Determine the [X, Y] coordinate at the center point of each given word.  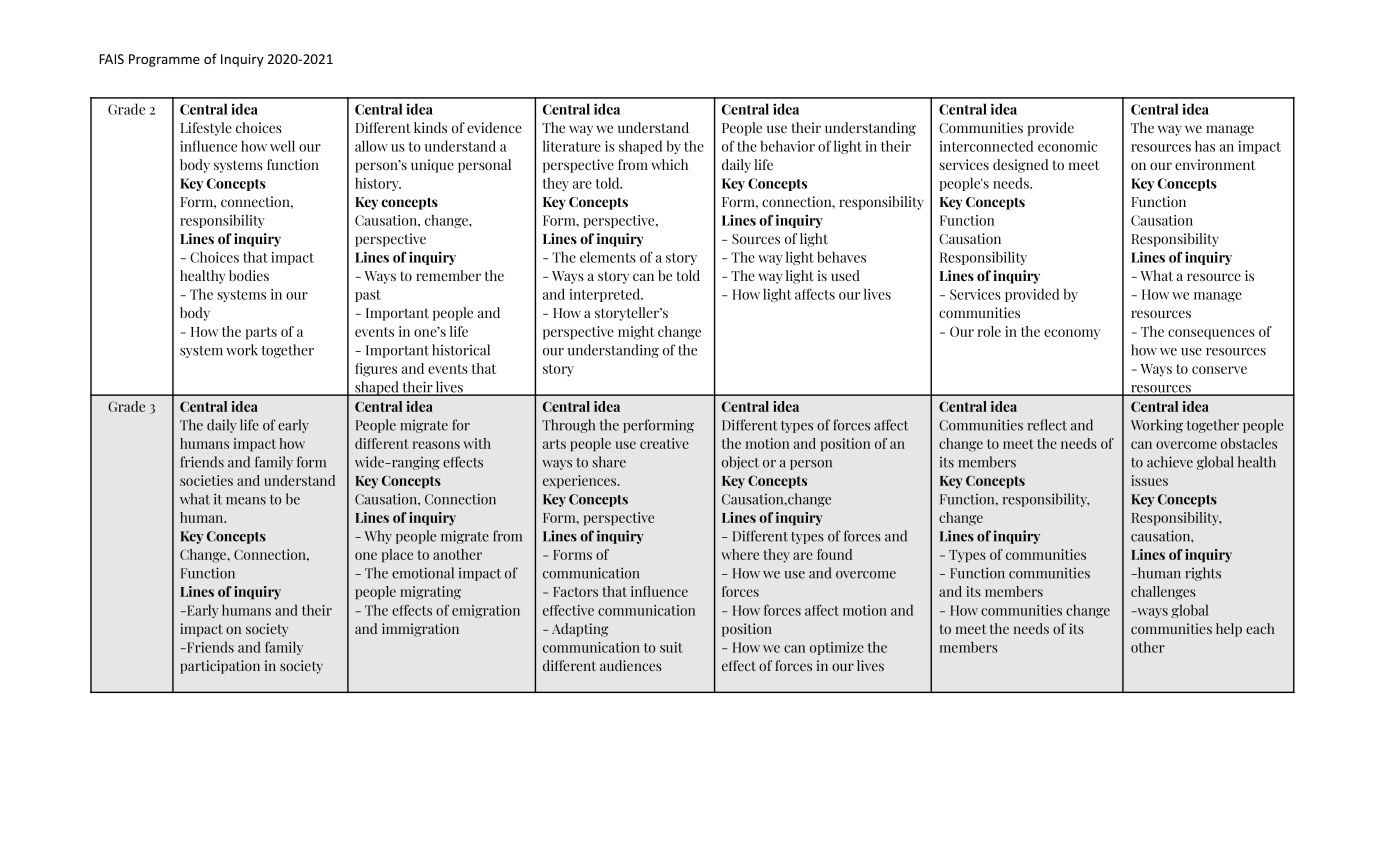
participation [220, 667]
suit [671, 647]
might [636, 333]
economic [1067, 146]
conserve [1219, 370]
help [1229, 630]
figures [376, 370]
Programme [164, 60]
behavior [788, 146]
